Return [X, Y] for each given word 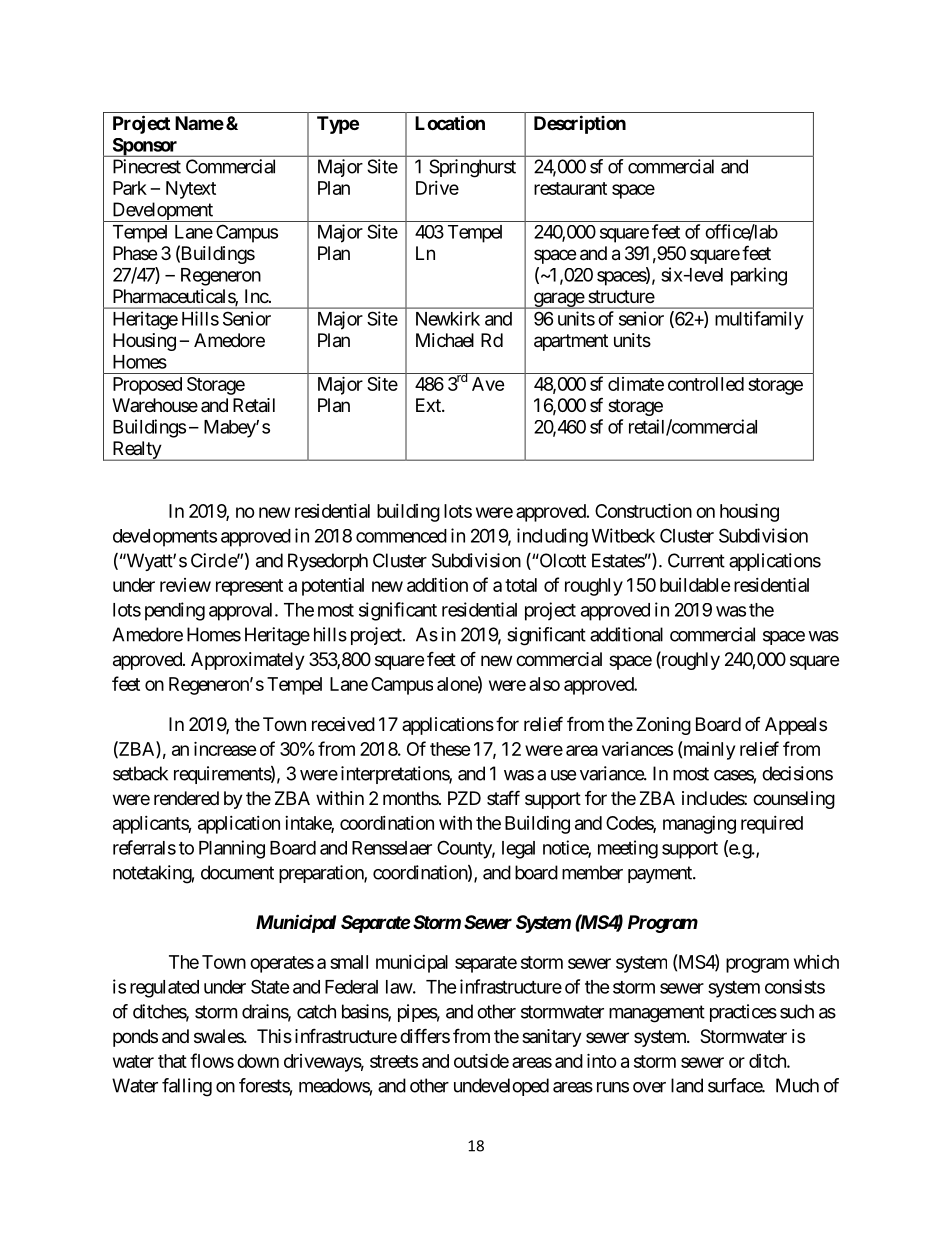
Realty [136, 451]
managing [699, 825]
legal [518, 850]
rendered [186, 798]
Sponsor [145, 147]
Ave [488, 384]
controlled [706, 384]
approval [242, 612]
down [258, 1061]
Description [580, 124]
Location [450, 122]
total [521, 585]
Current [696, 560]
